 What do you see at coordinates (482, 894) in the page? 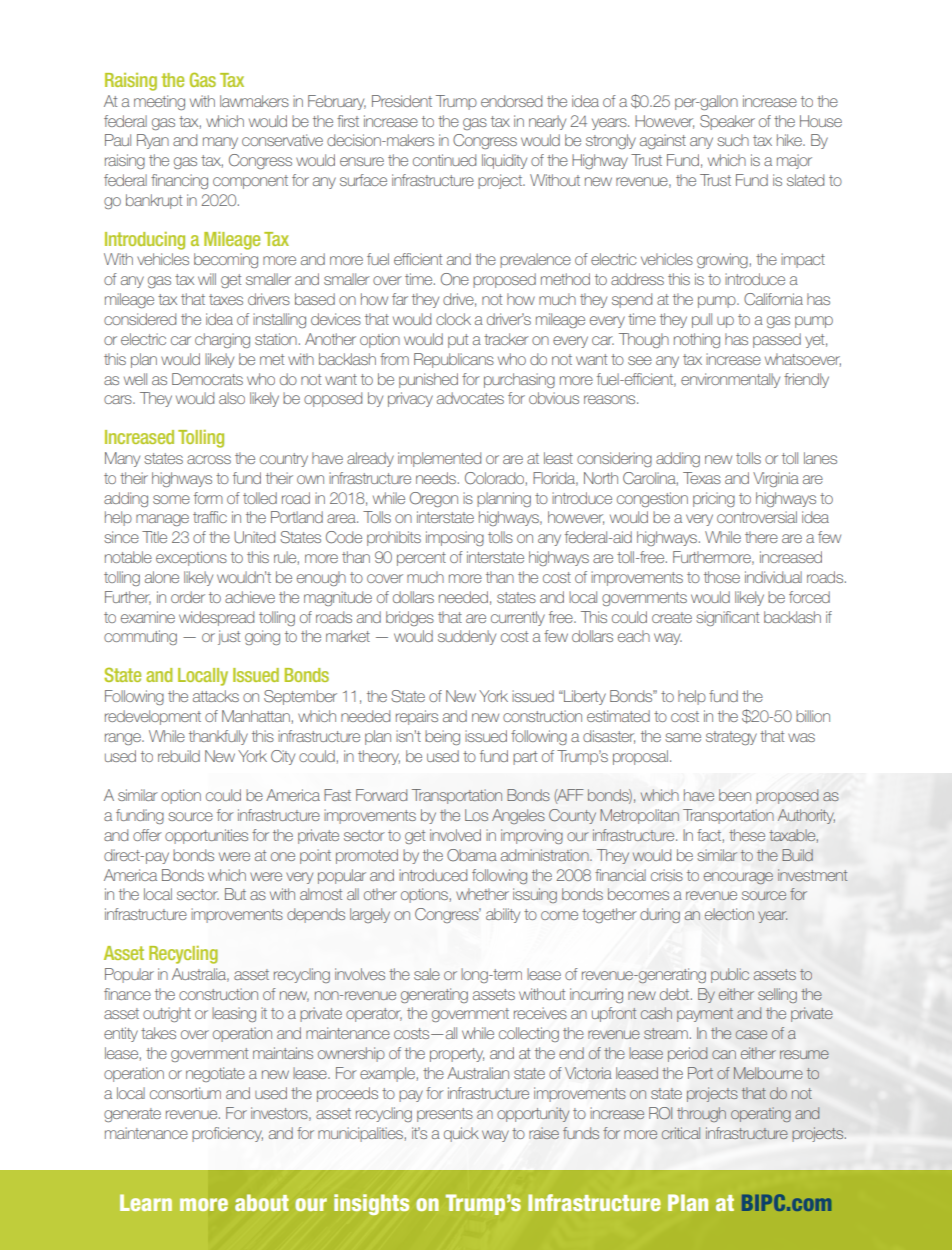
I see `whether` at bounding box center [482, 894].
